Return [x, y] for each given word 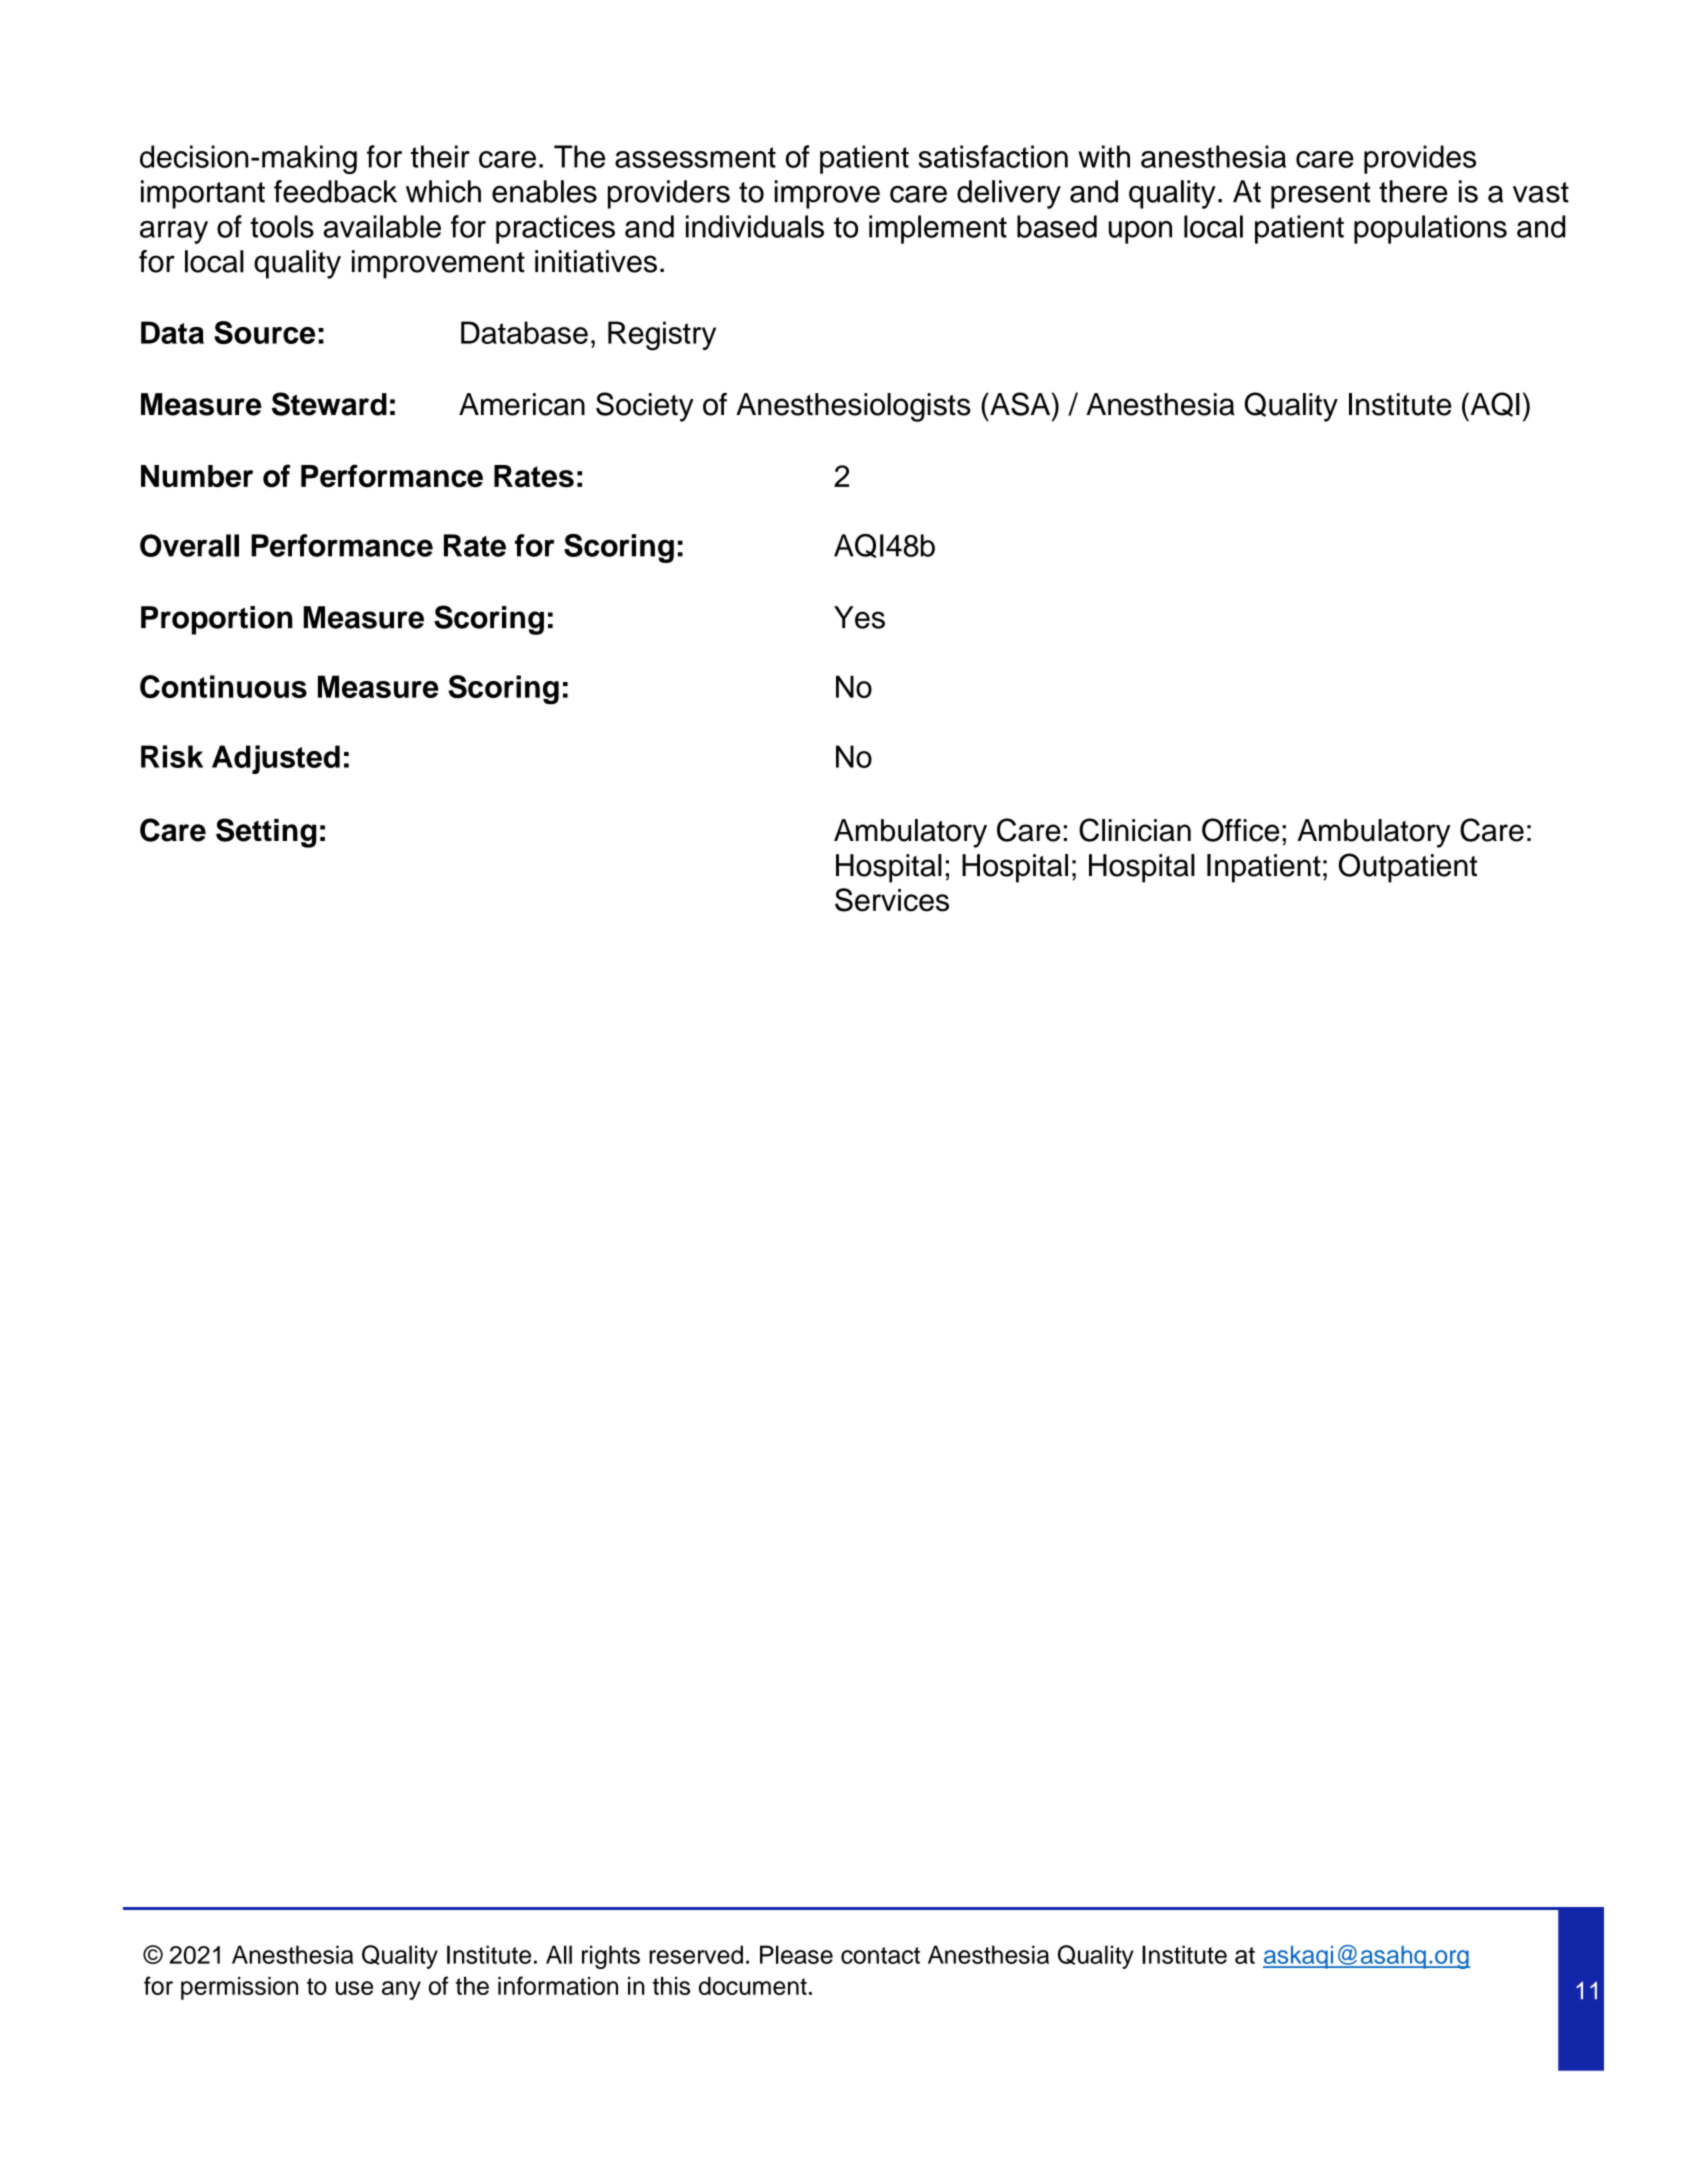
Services [892, 900]
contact [880, 1955]
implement [938, 229]
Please [796, 1954]
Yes [859, 617]
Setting [266, 833]
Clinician [1135, 830]
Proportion [217, 620]
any [401, 1990]
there [1413, 191]
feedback [335, 191]
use [354, 1988]
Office [1240, 830]
